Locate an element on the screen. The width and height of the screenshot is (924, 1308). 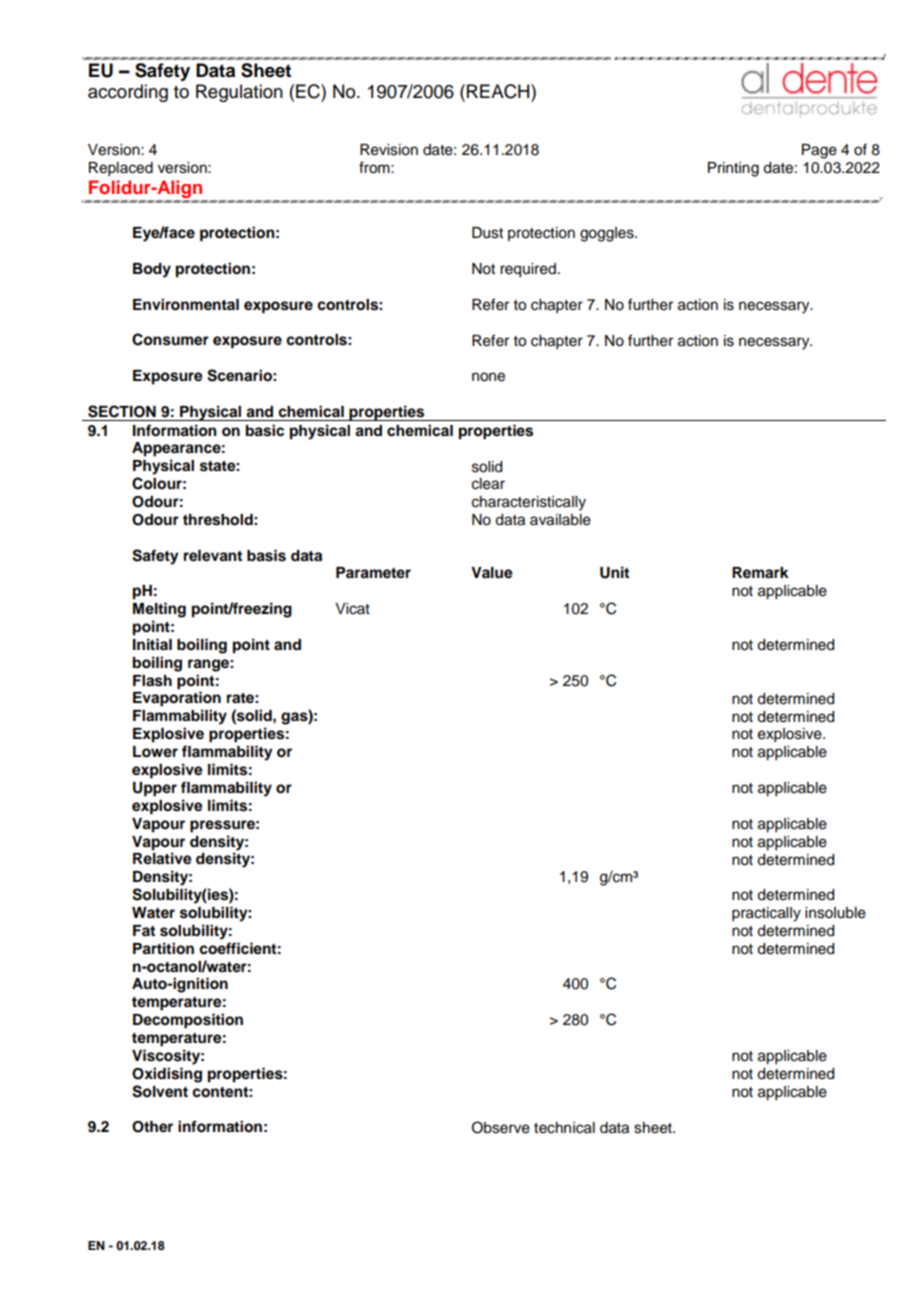
Regulation is located at coordinates (239, 93).
